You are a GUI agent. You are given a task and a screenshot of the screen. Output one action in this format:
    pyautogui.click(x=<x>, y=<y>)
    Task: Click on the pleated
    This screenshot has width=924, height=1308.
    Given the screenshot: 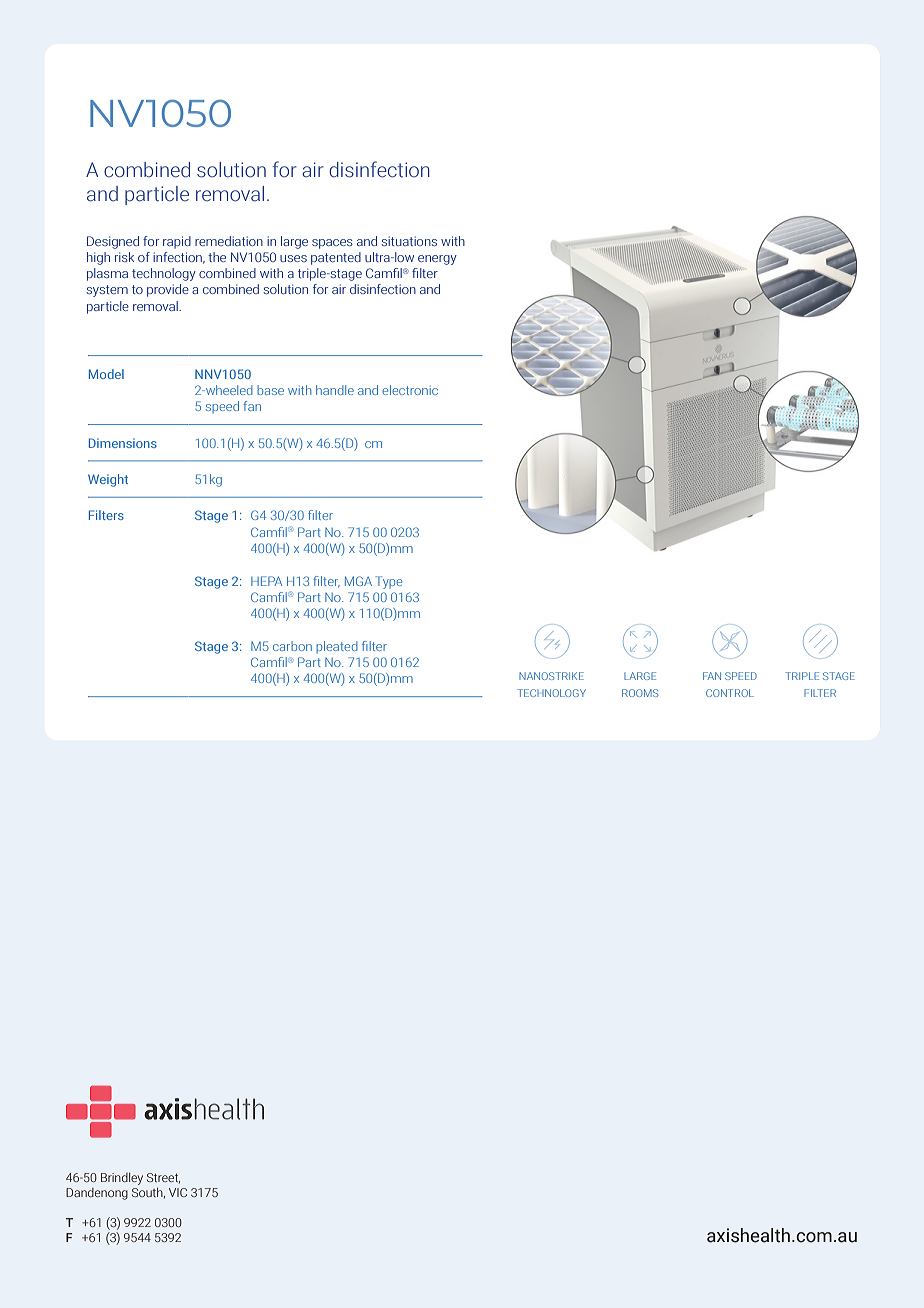 What is the action you would take?
    pyautogui.click(x=337, y=647)
